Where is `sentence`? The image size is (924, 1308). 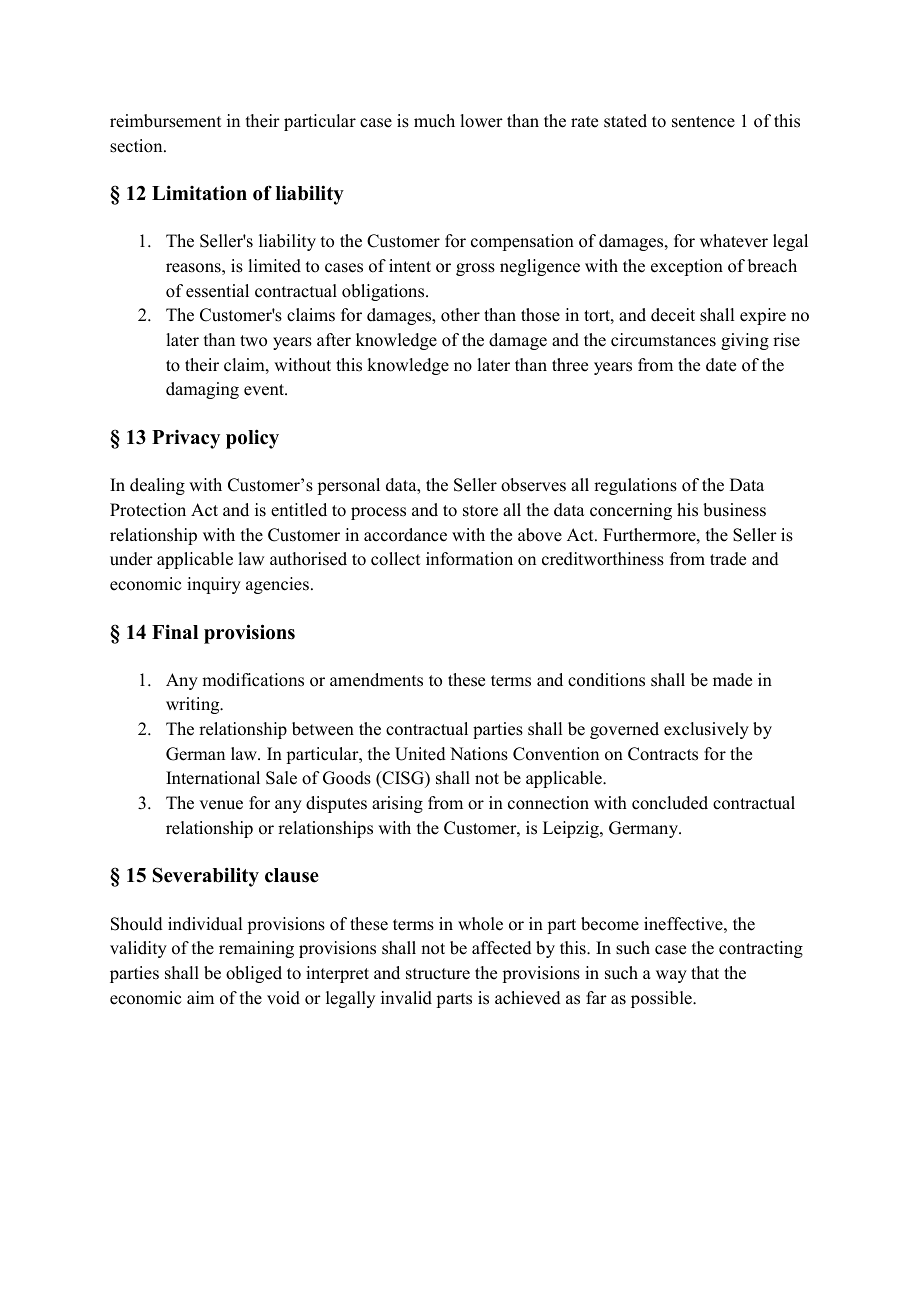
sentence is located at coordinates (703, 122).
